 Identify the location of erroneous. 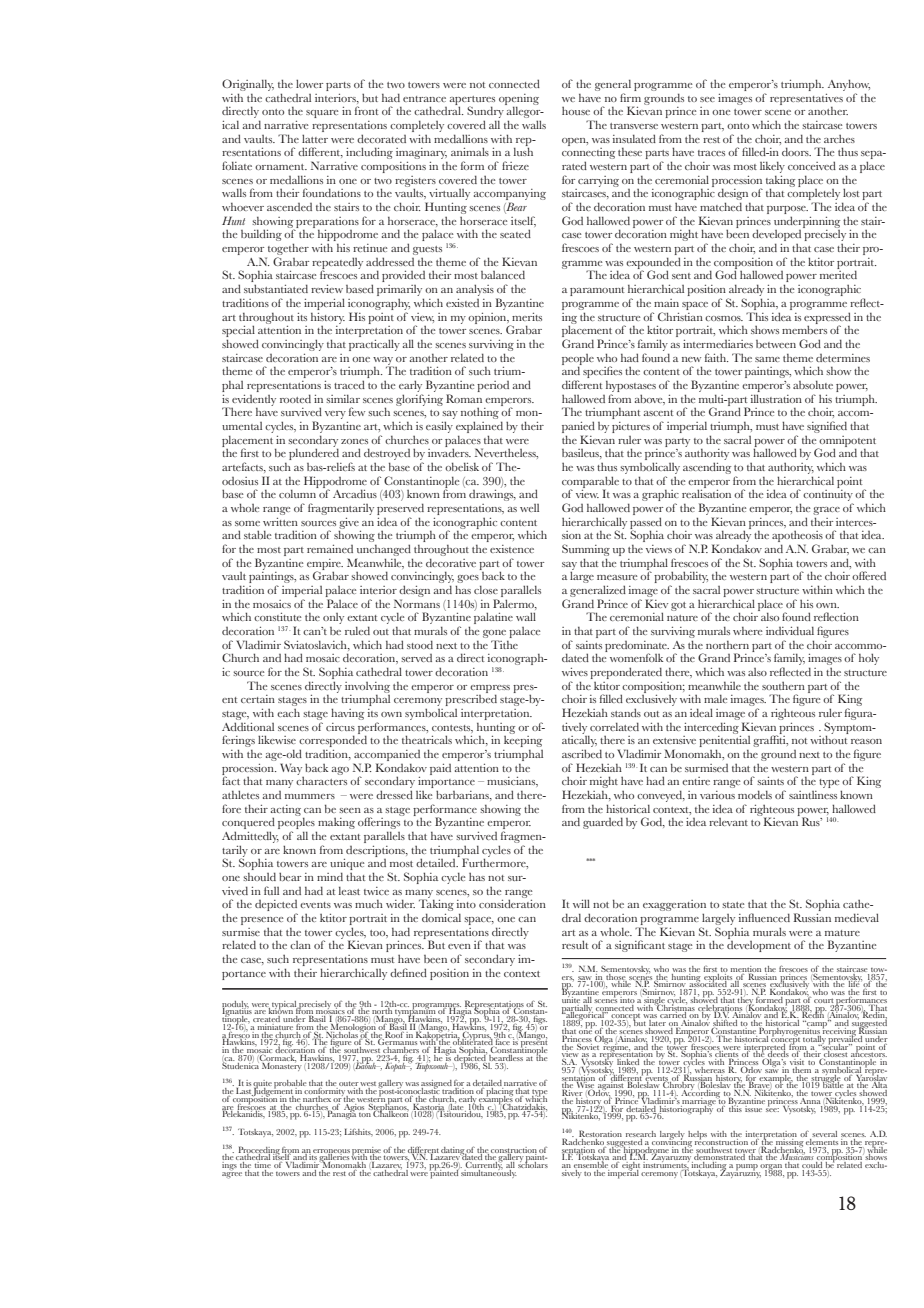
(331, 1152).
